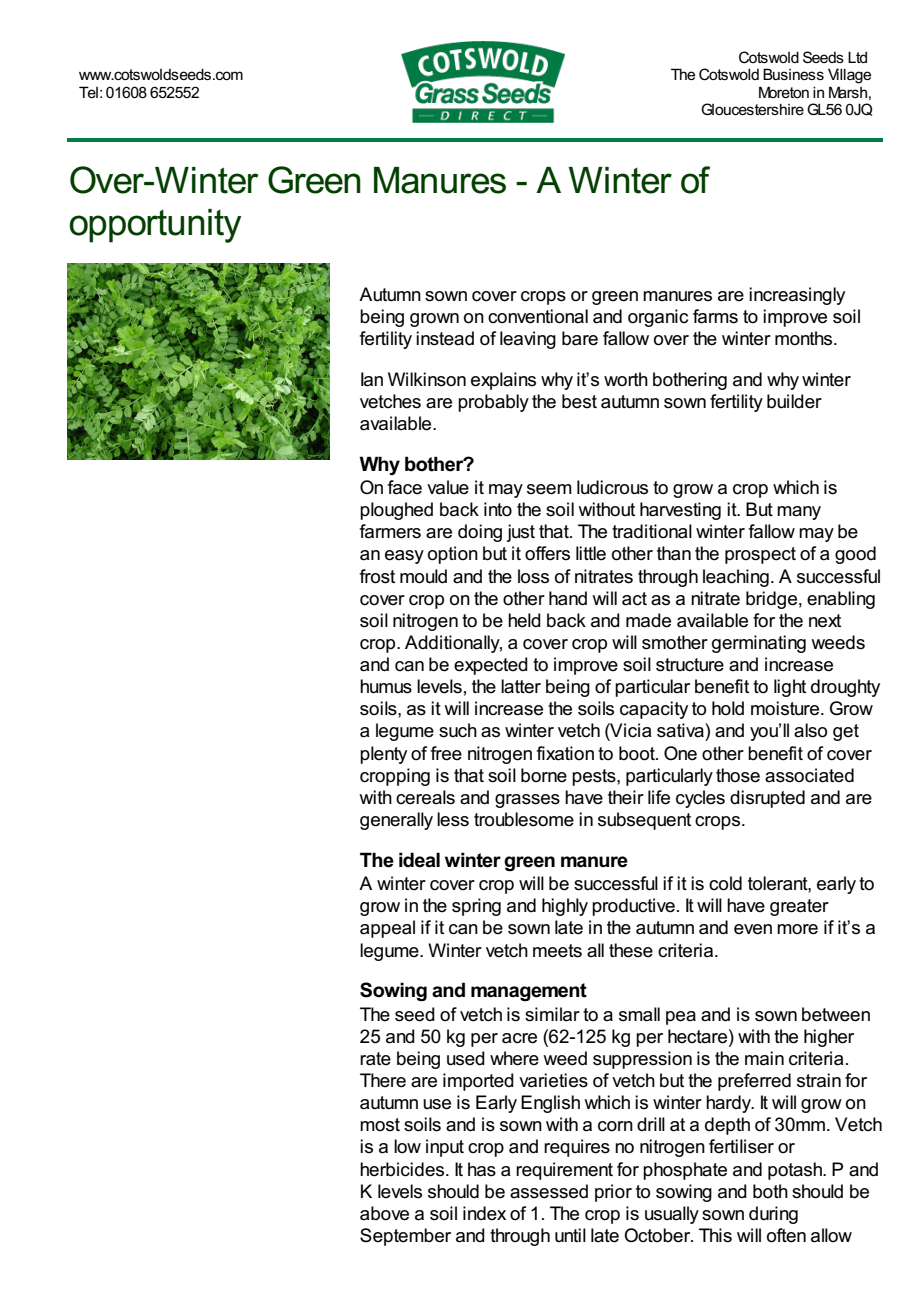  Describe the element at coordinates (88, 92) in the screenshot. I see `Tel` at that location.
